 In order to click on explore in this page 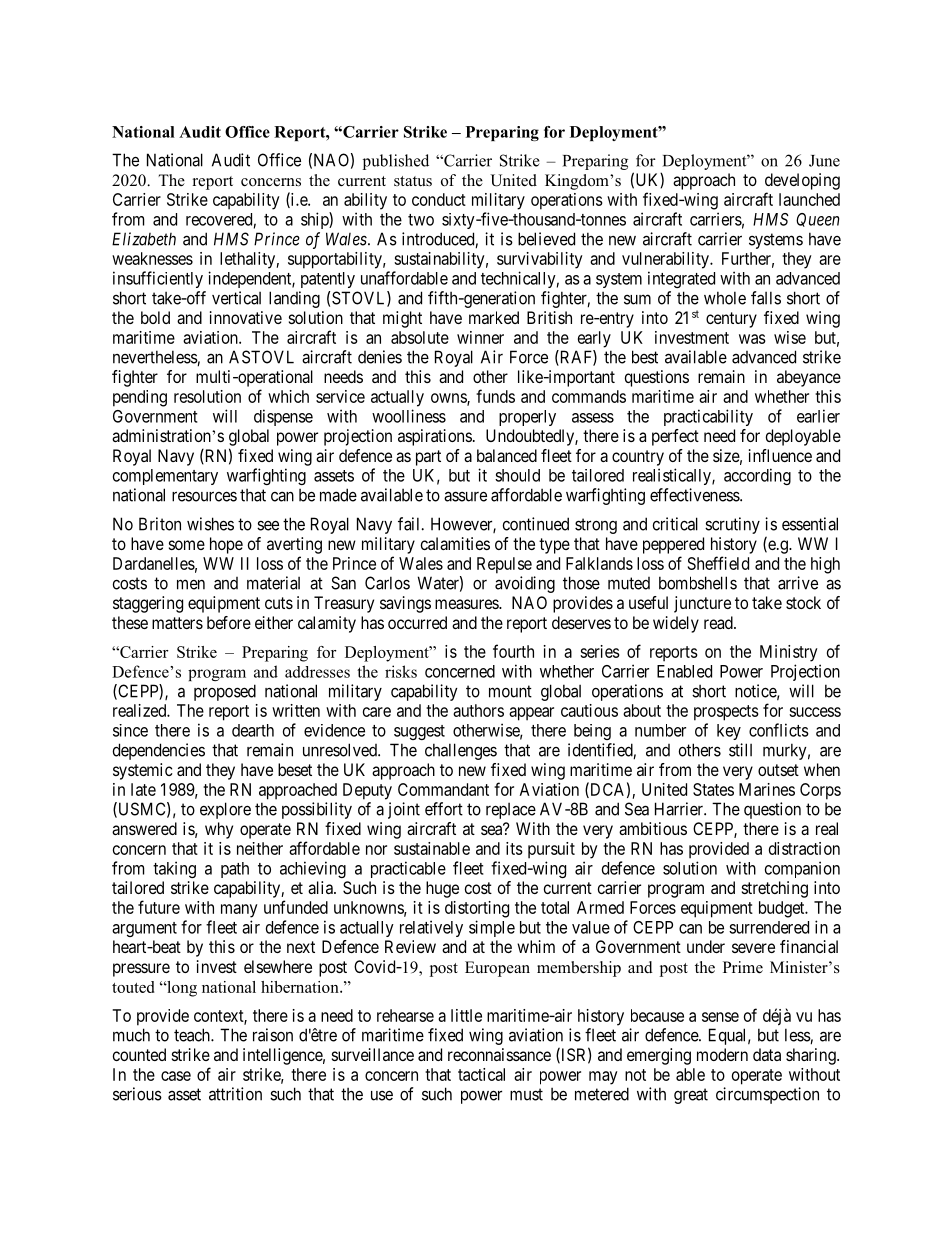, I will do `click(225, 810)`.
